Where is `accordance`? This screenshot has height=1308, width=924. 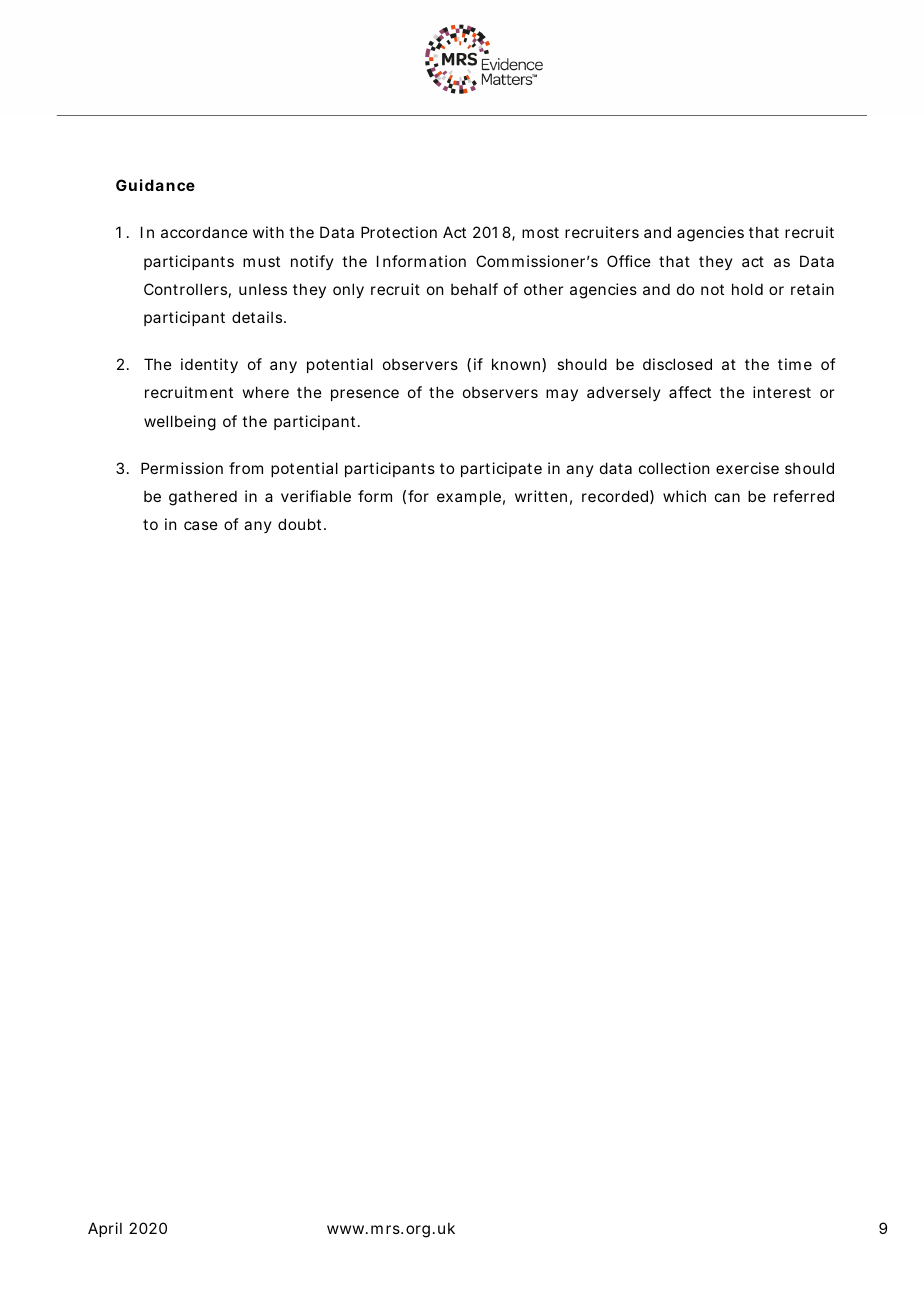
accordance is located at coordinates (204, 232).
